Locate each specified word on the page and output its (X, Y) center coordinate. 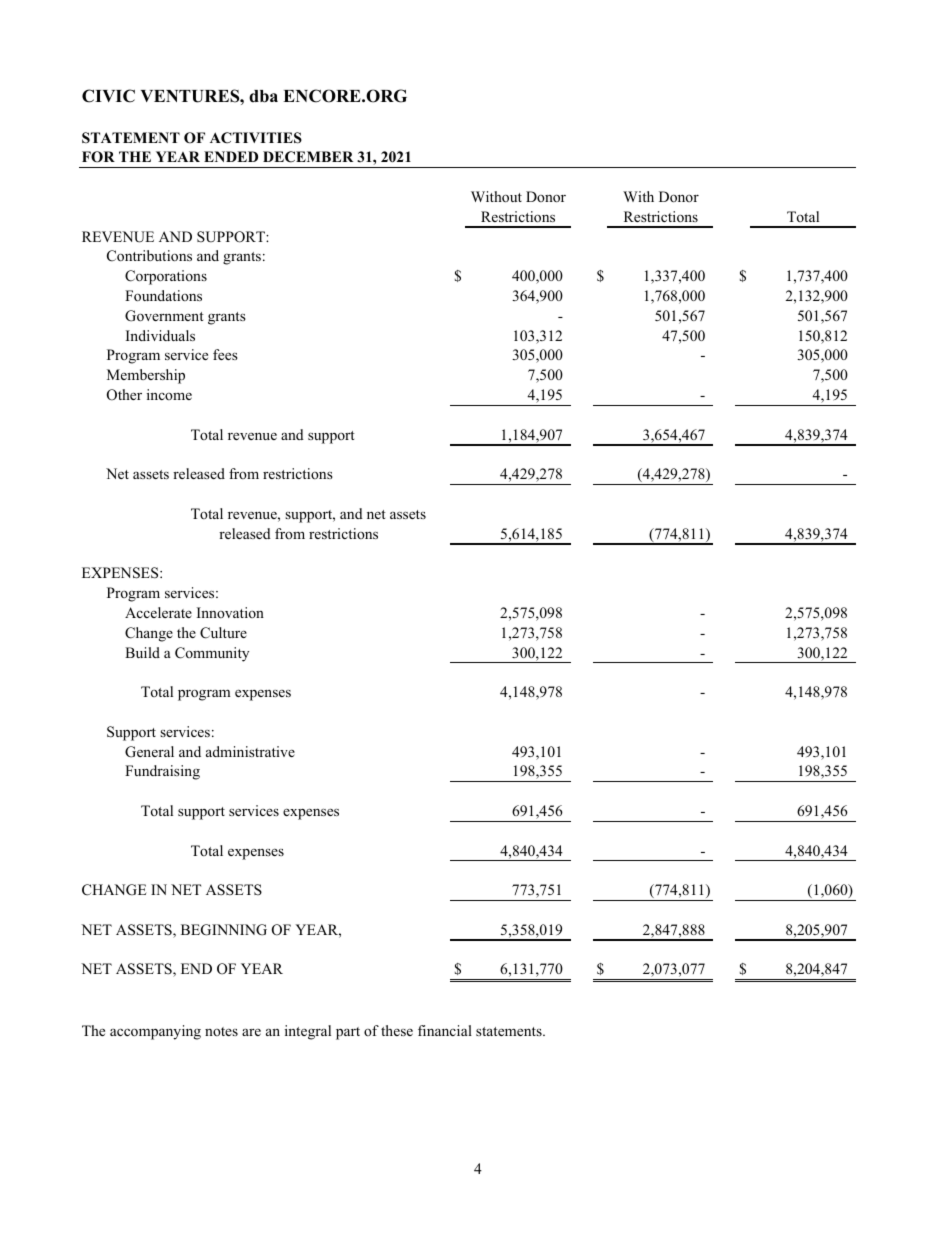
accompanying (155, 1032)
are (251, 1032)
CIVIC (108, 96)
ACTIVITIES (256, 138)
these (397, 1030)
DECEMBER (308, 157)
